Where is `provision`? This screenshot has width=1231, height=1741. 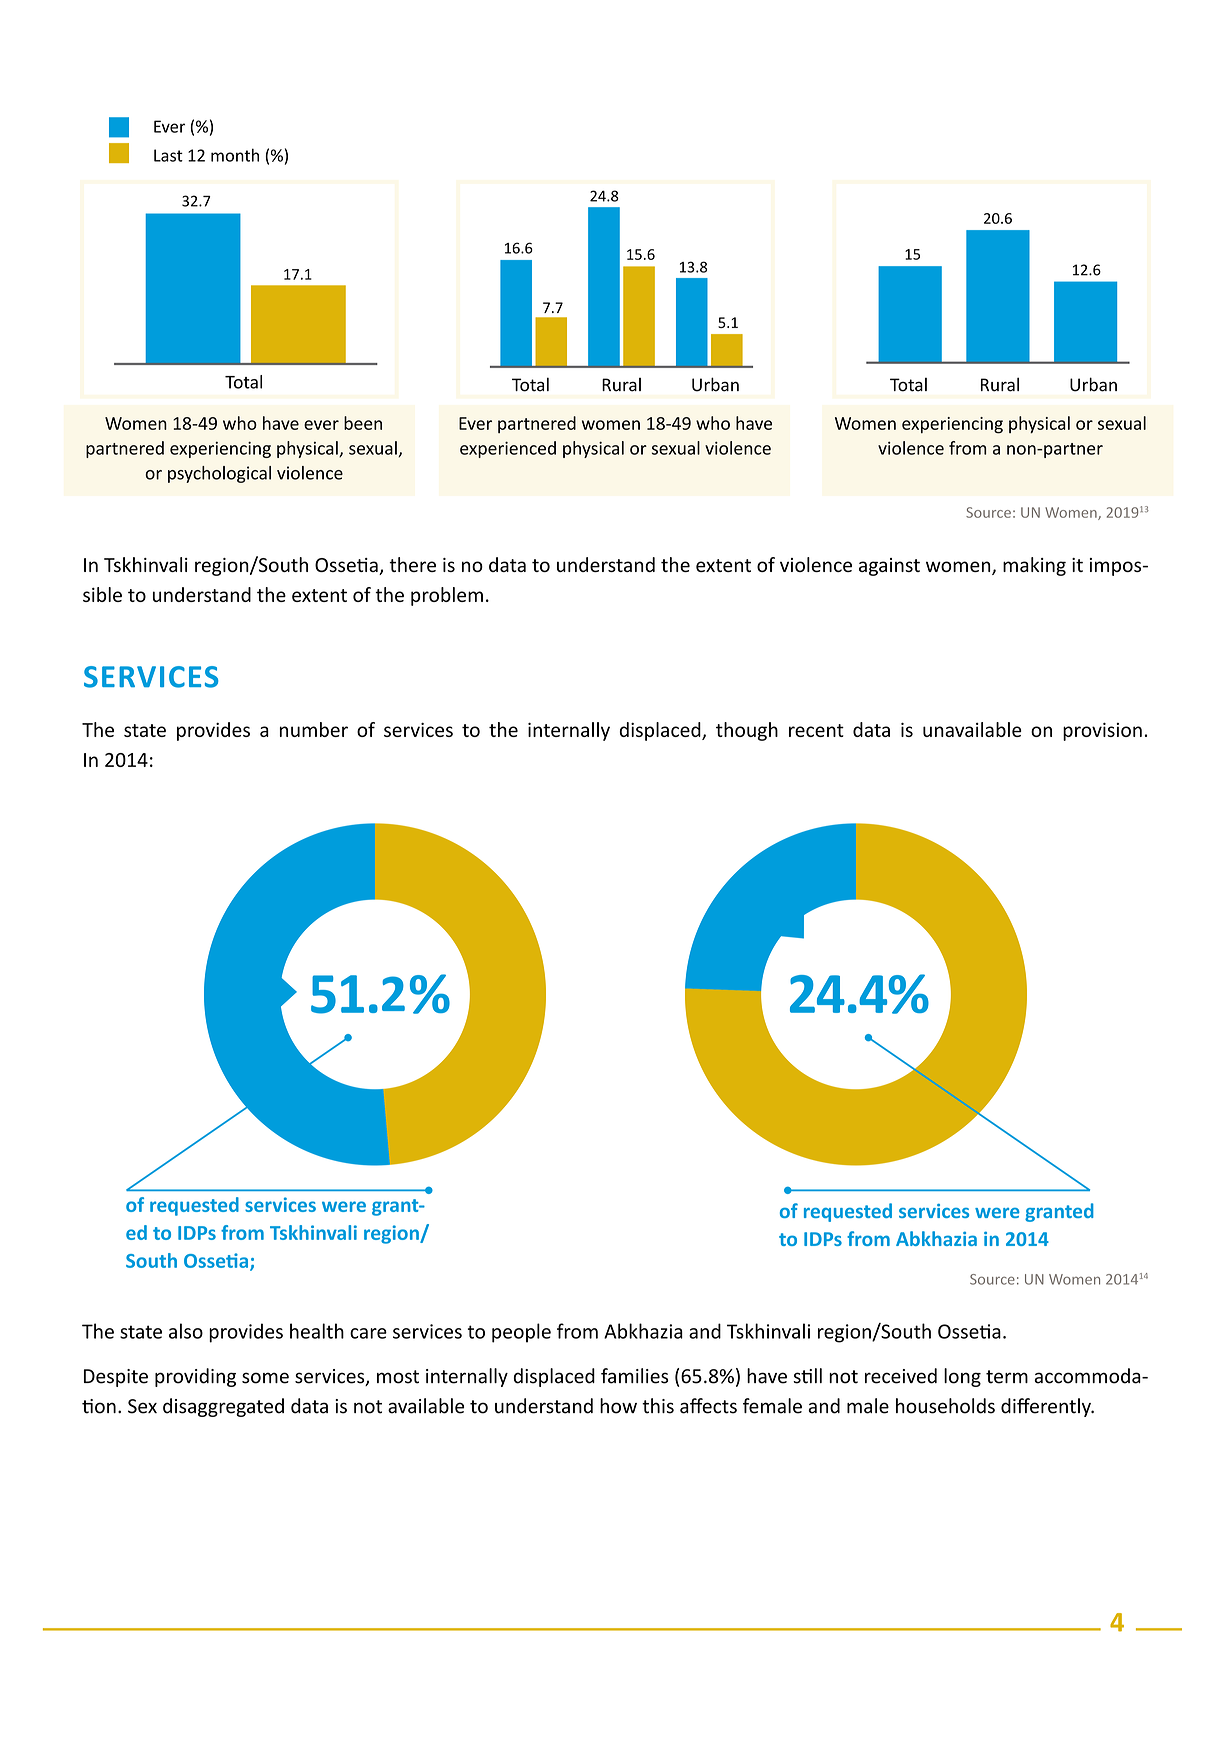
provision is located at coordinates (1102, 731).
